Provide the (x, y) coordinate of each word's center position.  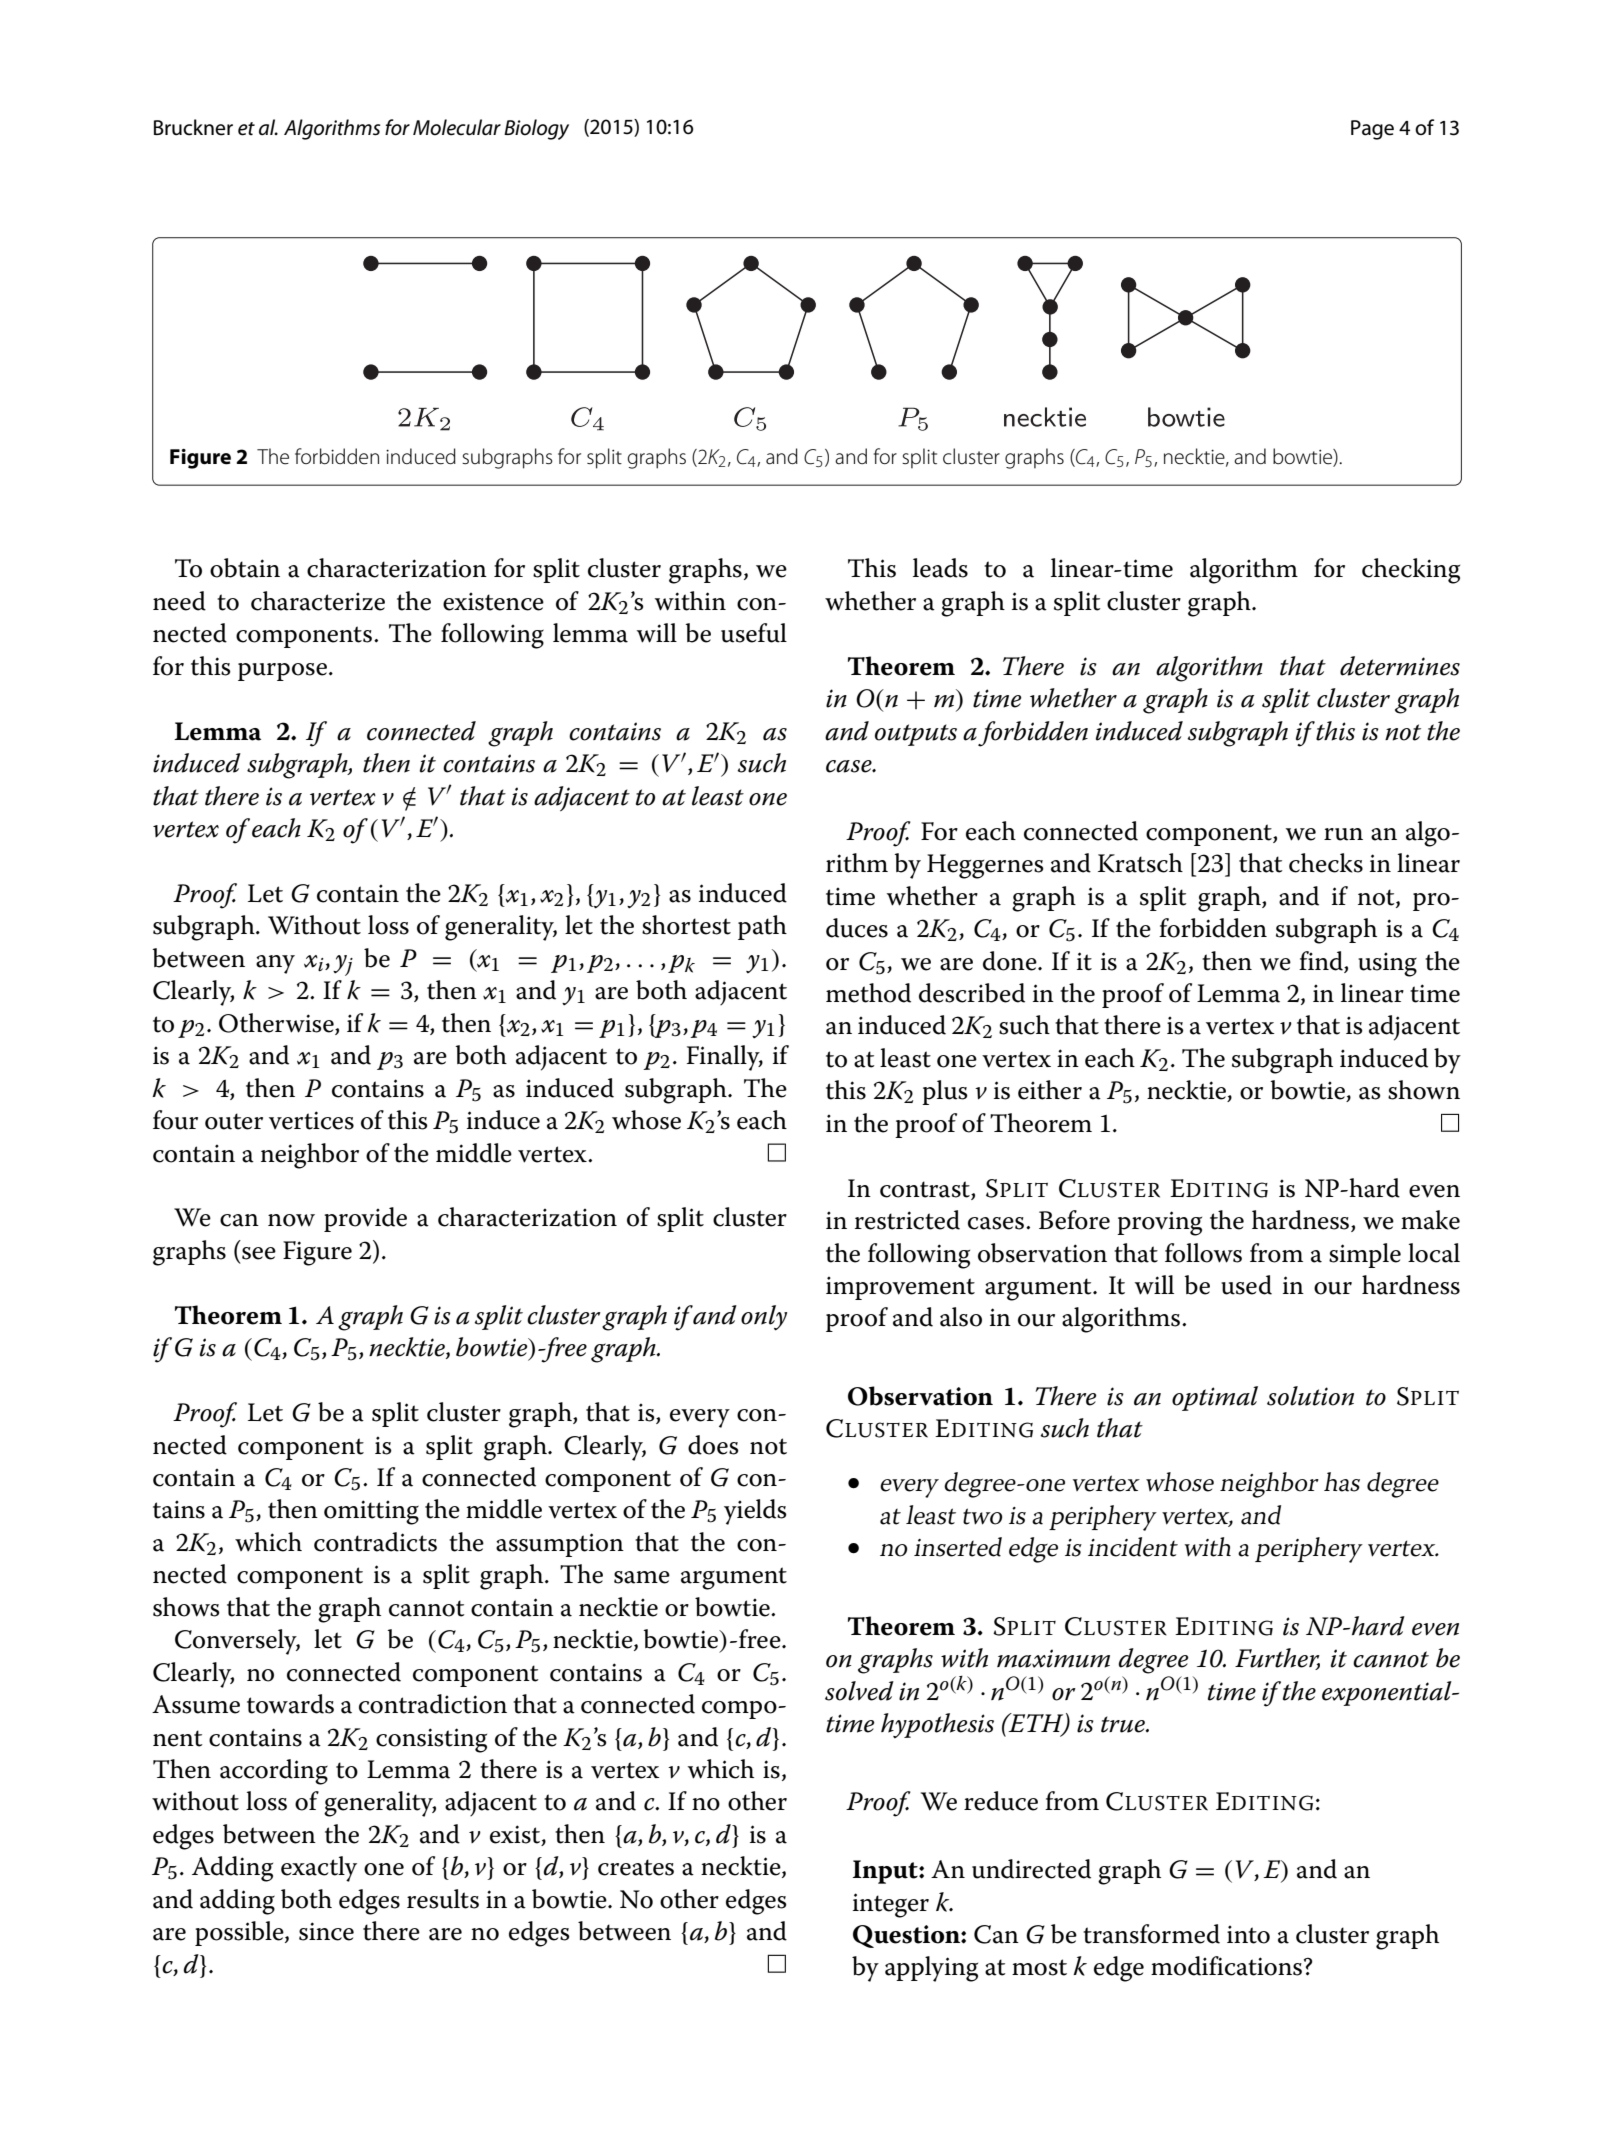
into (1248, 1935)
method (868, 993)
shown (1424, 1090)
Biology (536, 129)
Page (1372, 130)
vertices (311, 1120)
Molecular (457, 127)
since (326, 1931)
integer (891, 1905)
